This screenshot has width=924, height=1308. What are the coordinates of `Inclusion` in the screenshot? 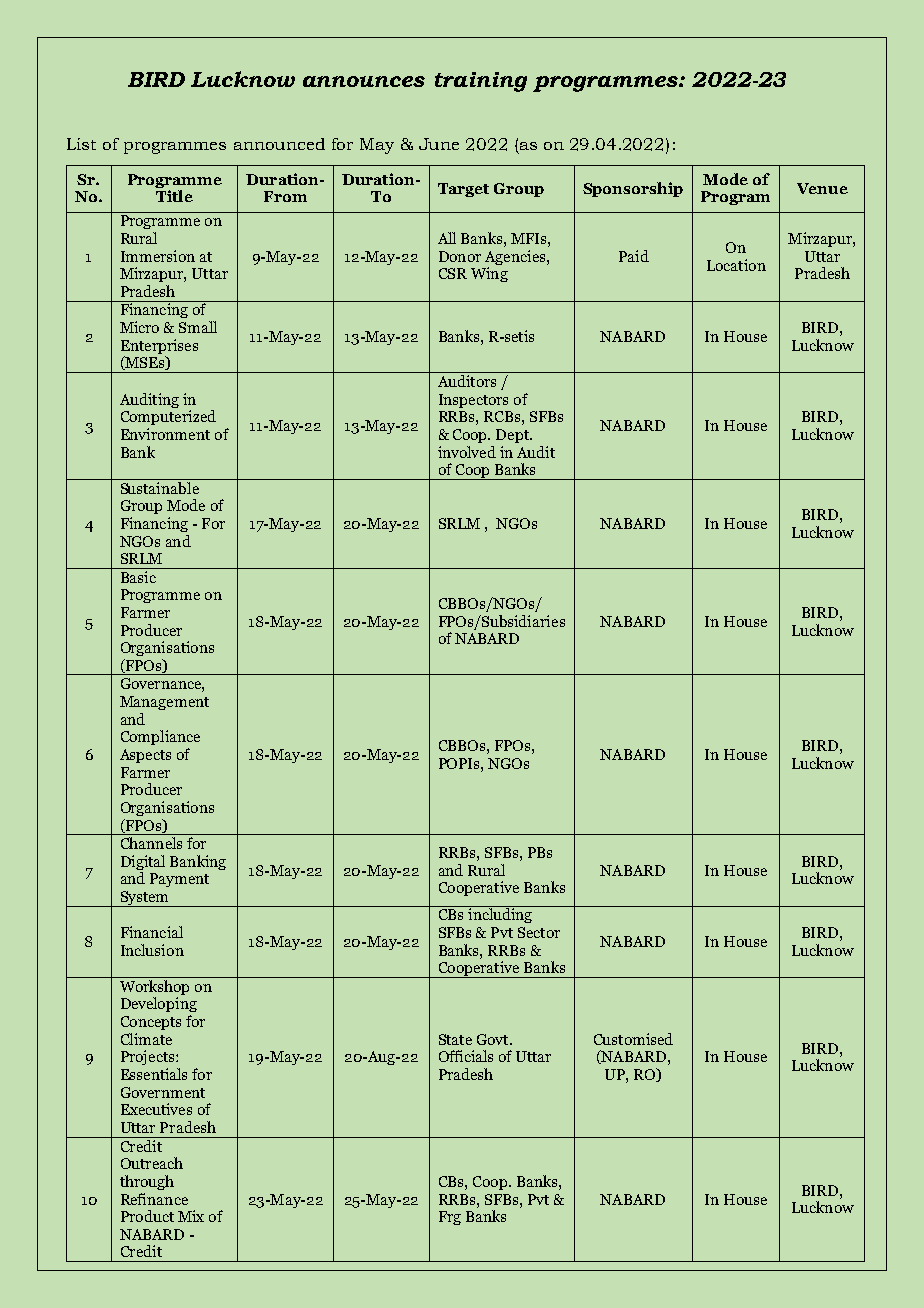 It's located at (152, 950).
